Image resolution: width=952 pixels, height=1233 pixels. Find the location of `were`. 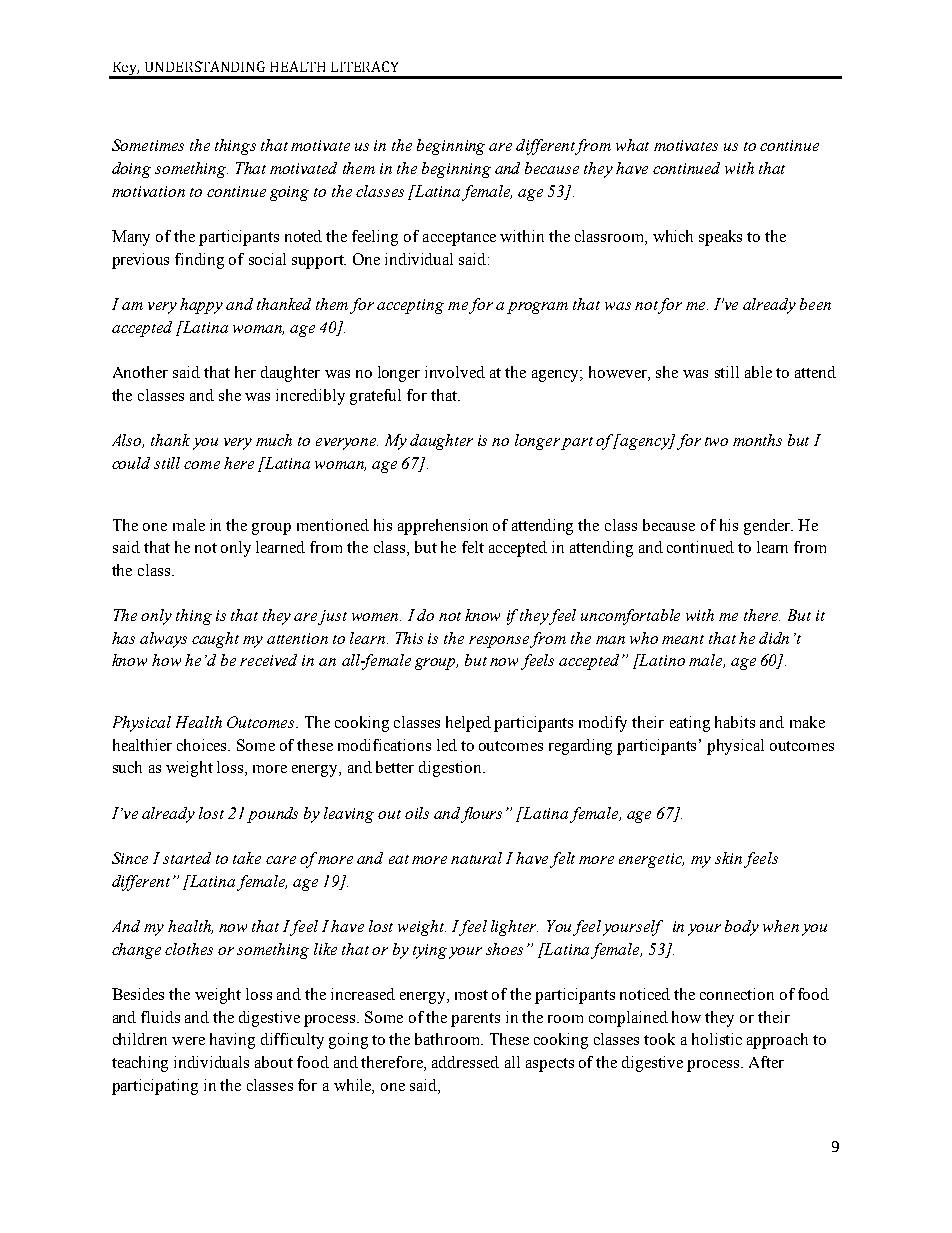

were is located at coordinates (188, 1041).
